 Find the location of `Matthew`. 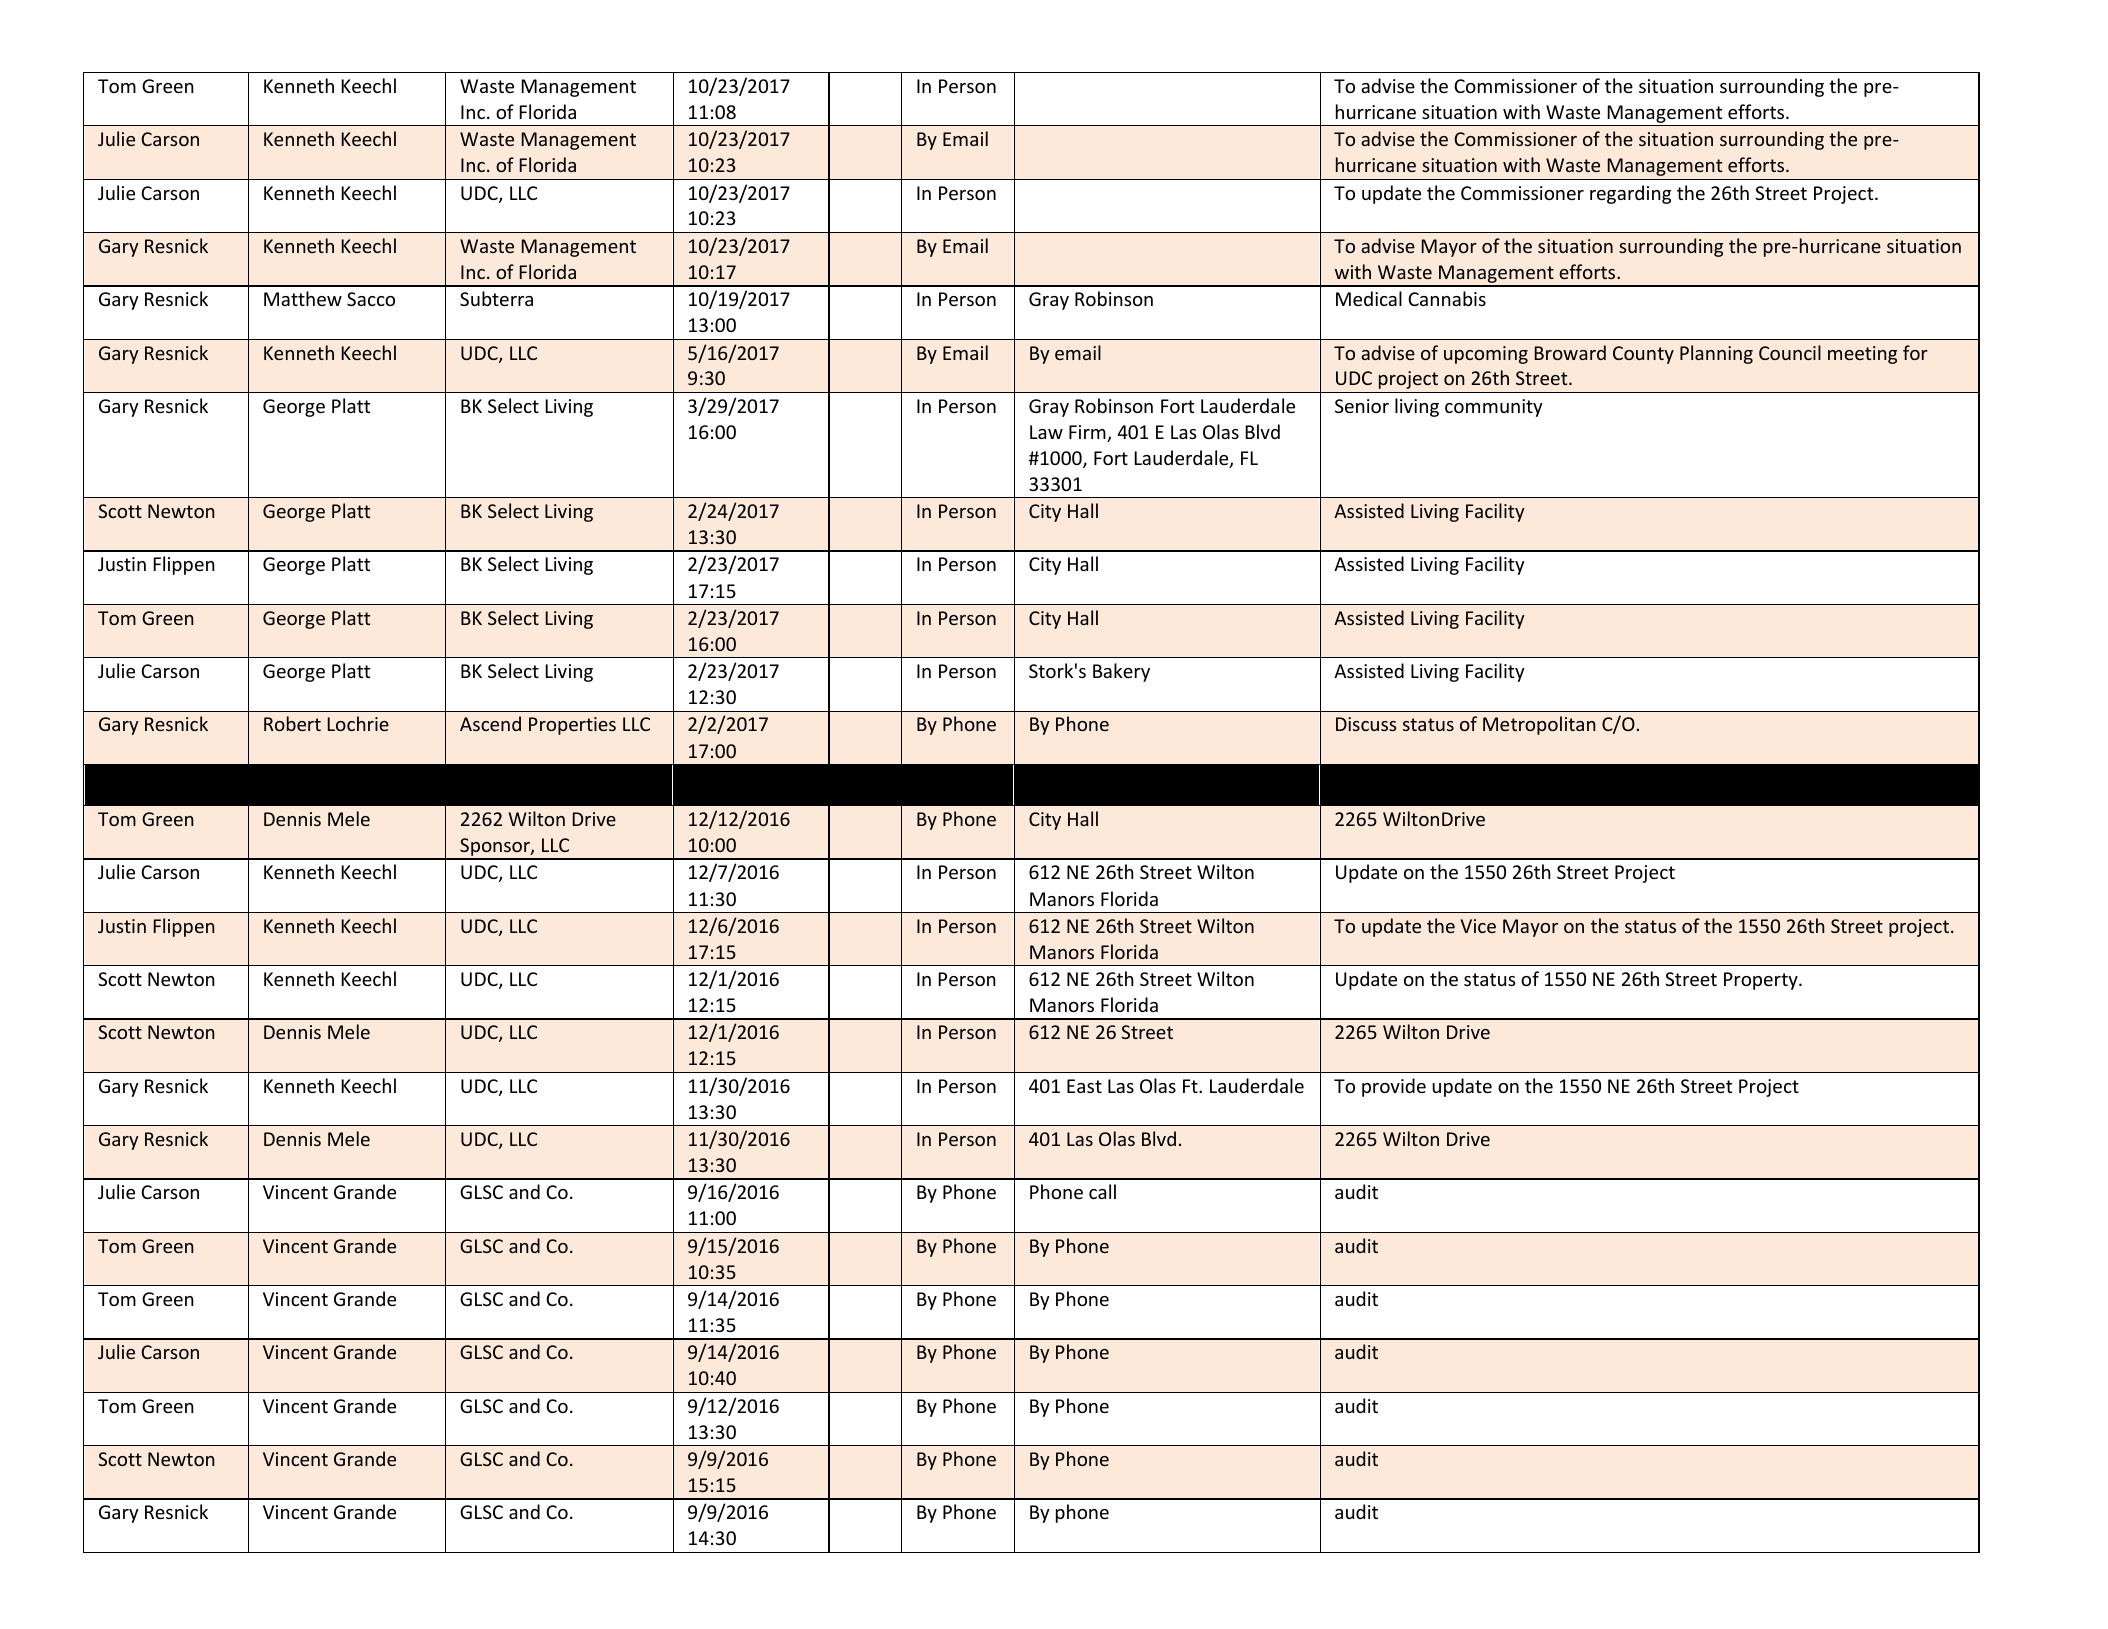

Matthew is located at coordinates (303, 298).
